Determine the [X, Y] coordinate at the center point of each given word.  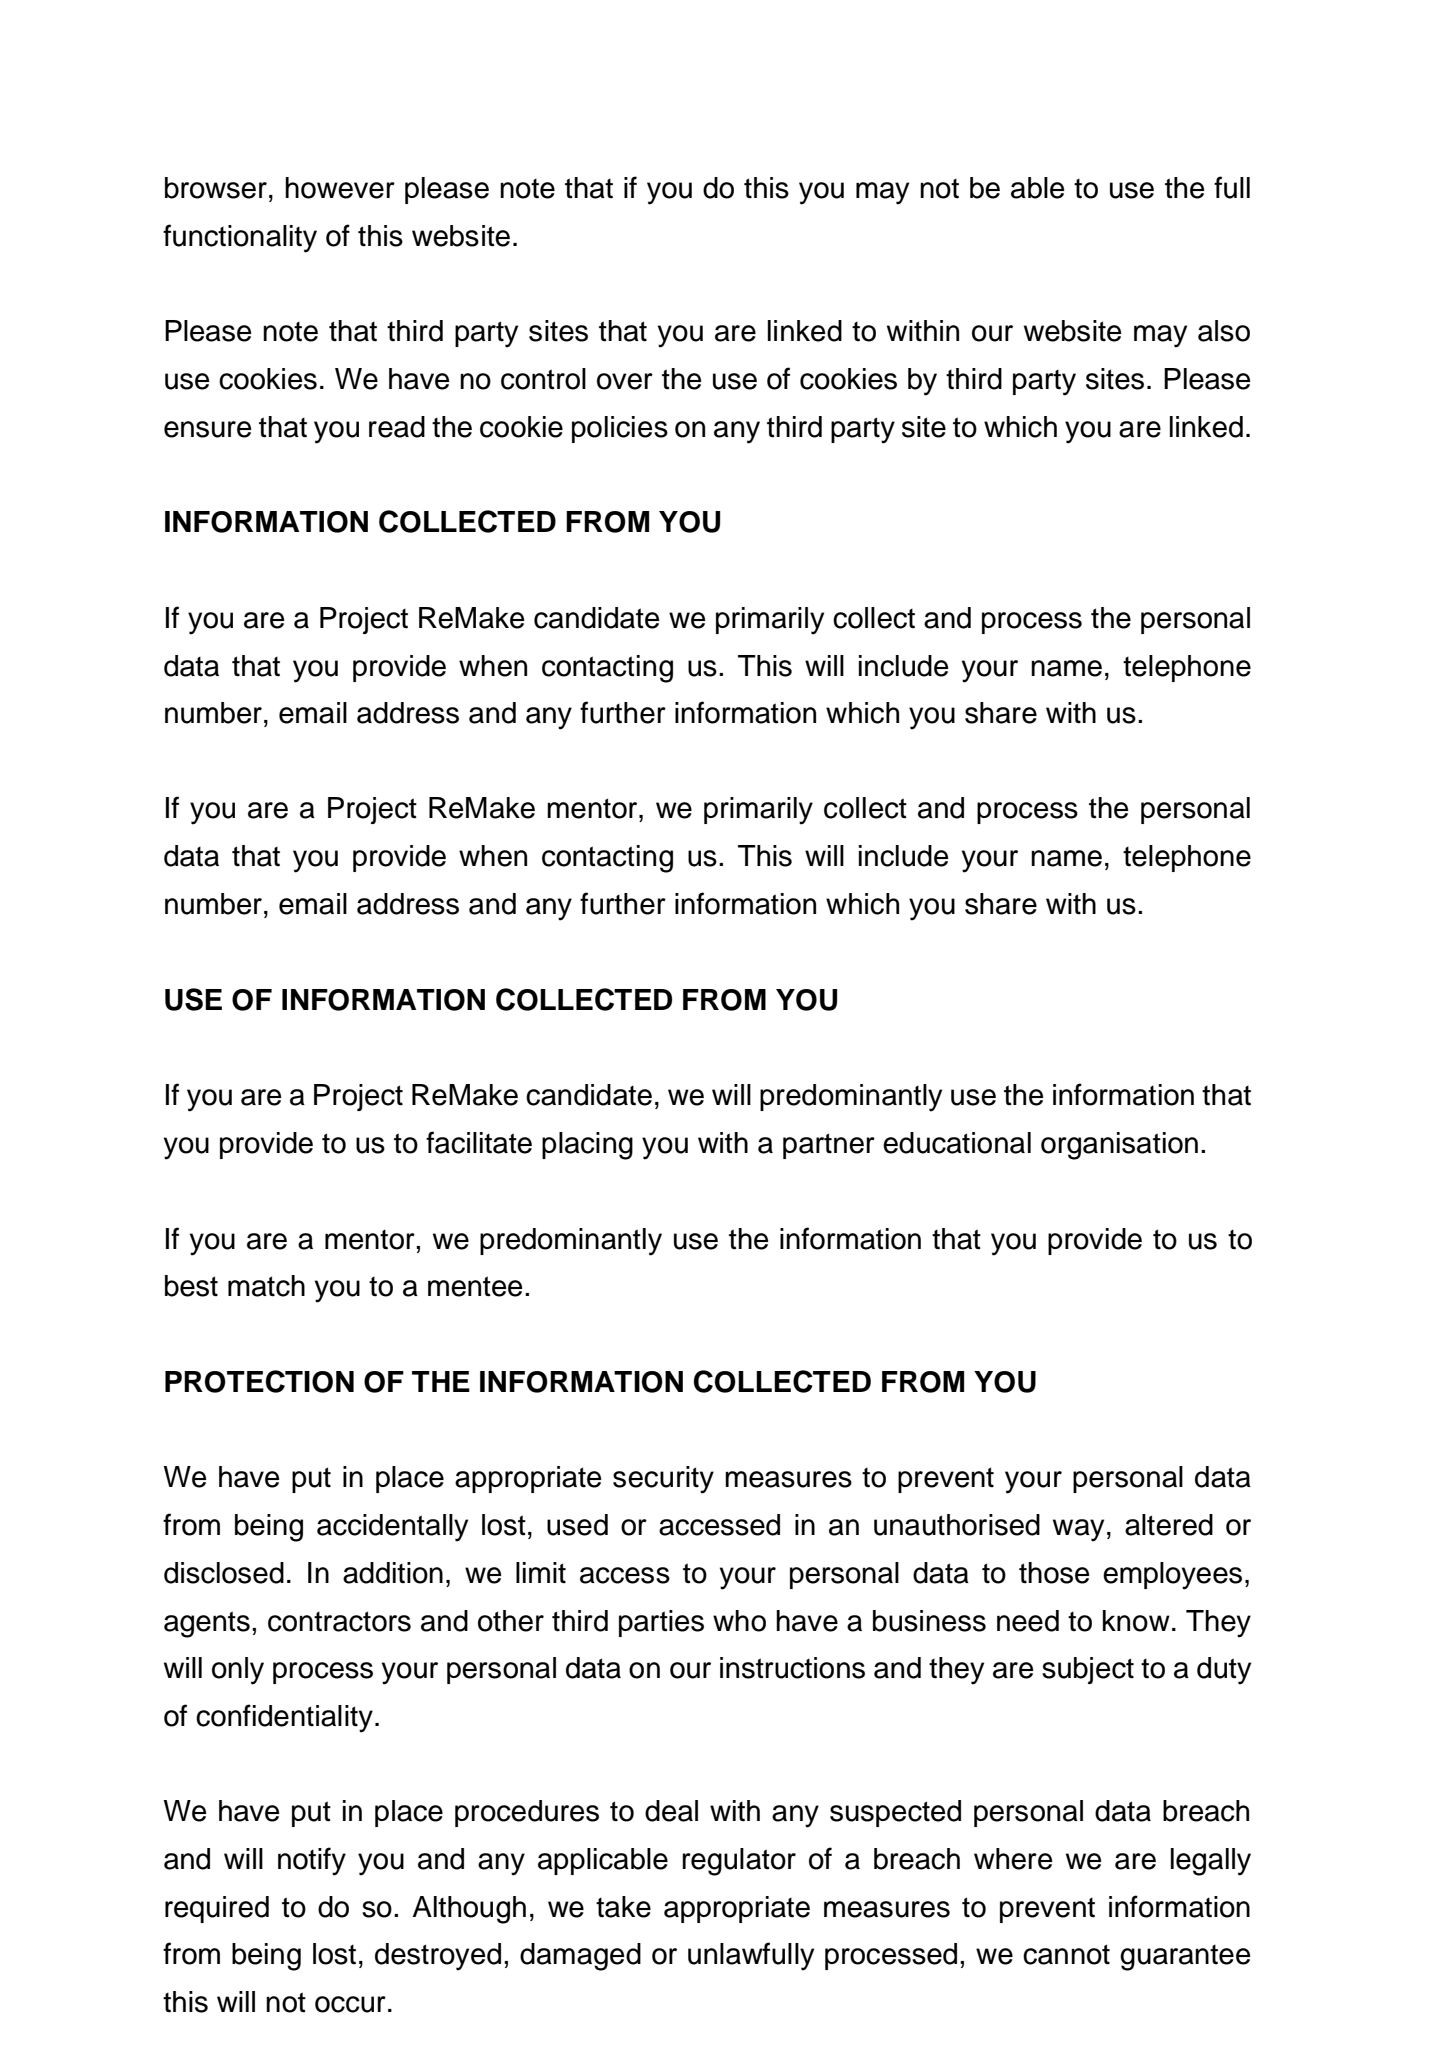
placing [587, 1146]
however [340, 188]
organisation [1119, 1146]
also [1224, 331]
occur [350, 2004]
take [623, 1907]
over [625, 381]
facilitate [479, 1142]
